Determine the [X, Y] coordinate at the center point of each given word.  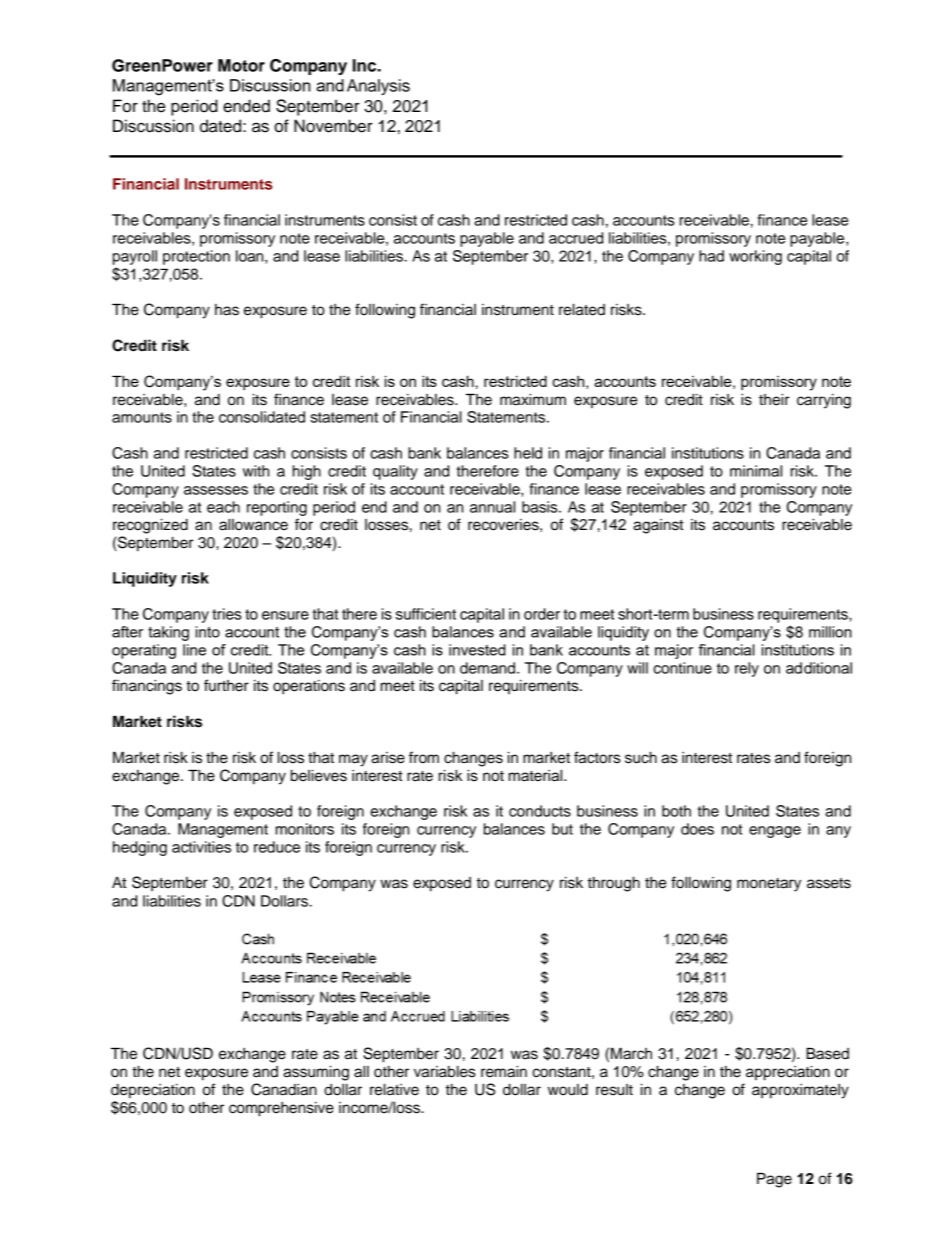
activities [201, 847]
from [424, 757]
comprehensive [281, 1109]
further [226, 685]
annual [492, 507]
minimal [756, 471]
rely [747, 669]
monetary [769, 885]
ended [246, 106]
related [582, 309]
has [227, 310]
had [711, 256]
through [614, 884]
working [755, 257]
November [333, 126]
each [223, 507]
